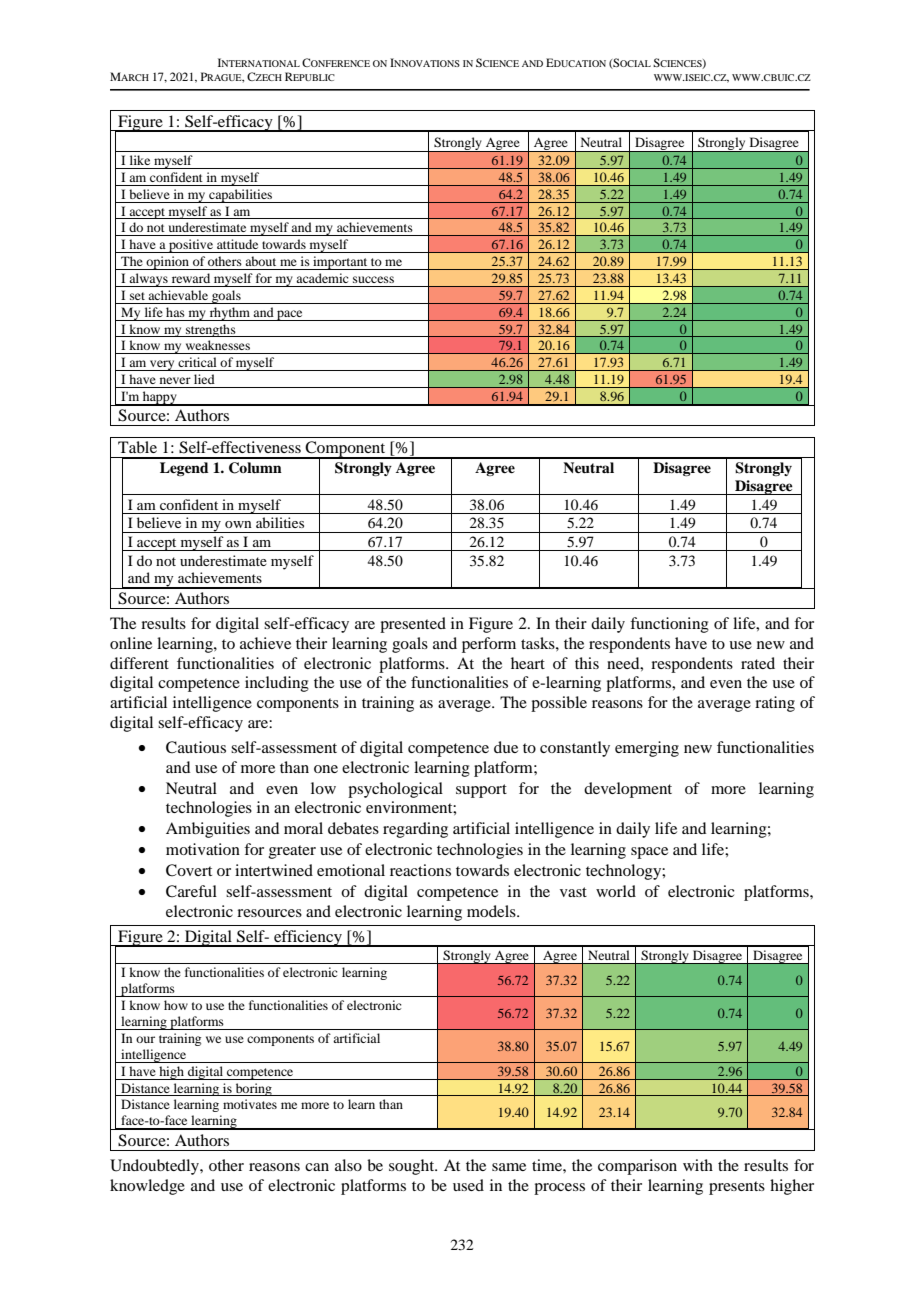 This screenshot has width=924, height=1308. What do you see at coordinates (250, 1104) in the screenshot?
I see `motivates` at bounding box center [250, 1104].
